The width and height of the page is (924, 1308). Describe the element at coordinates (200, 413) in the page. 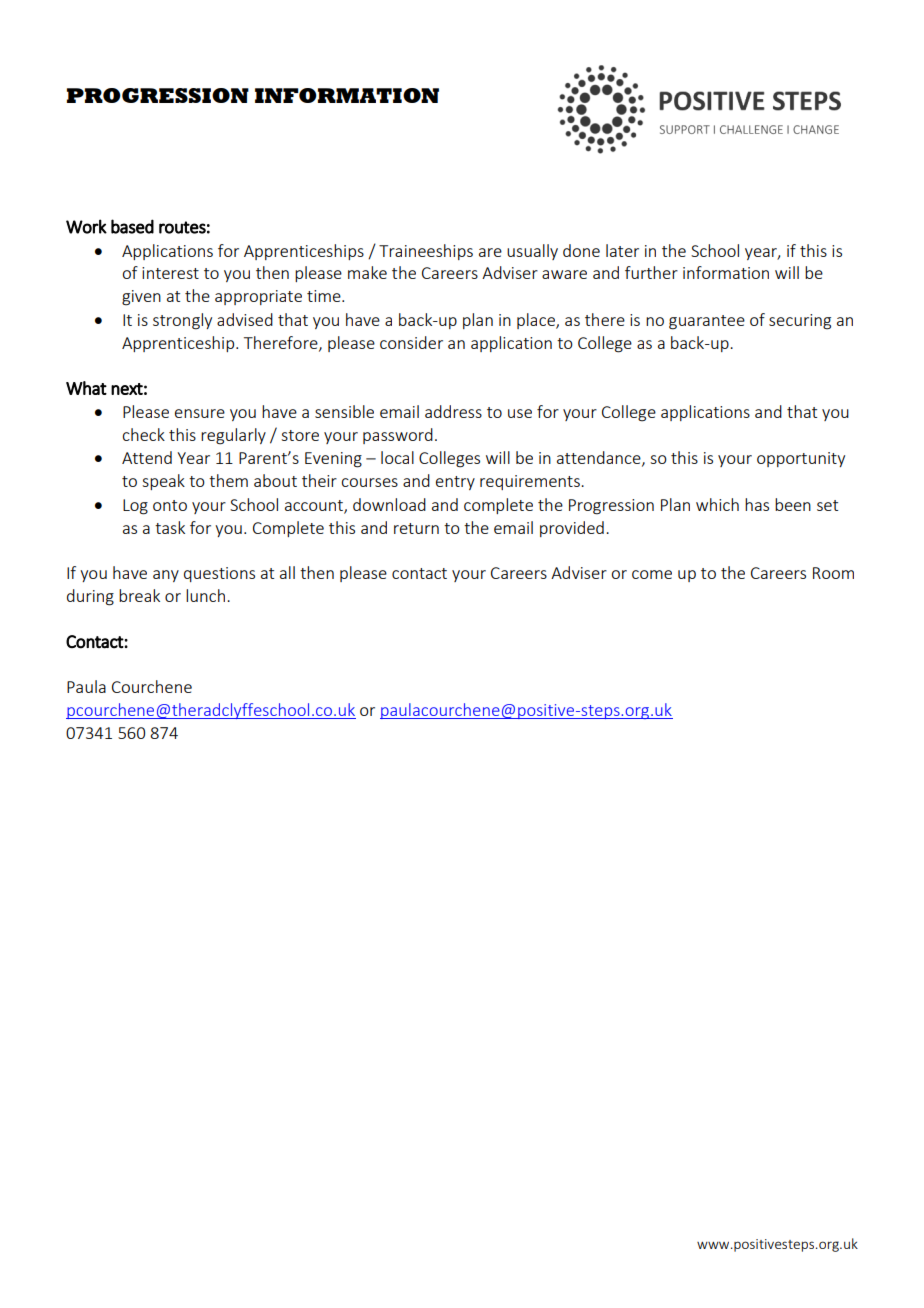

I see `ensure` at that location.
